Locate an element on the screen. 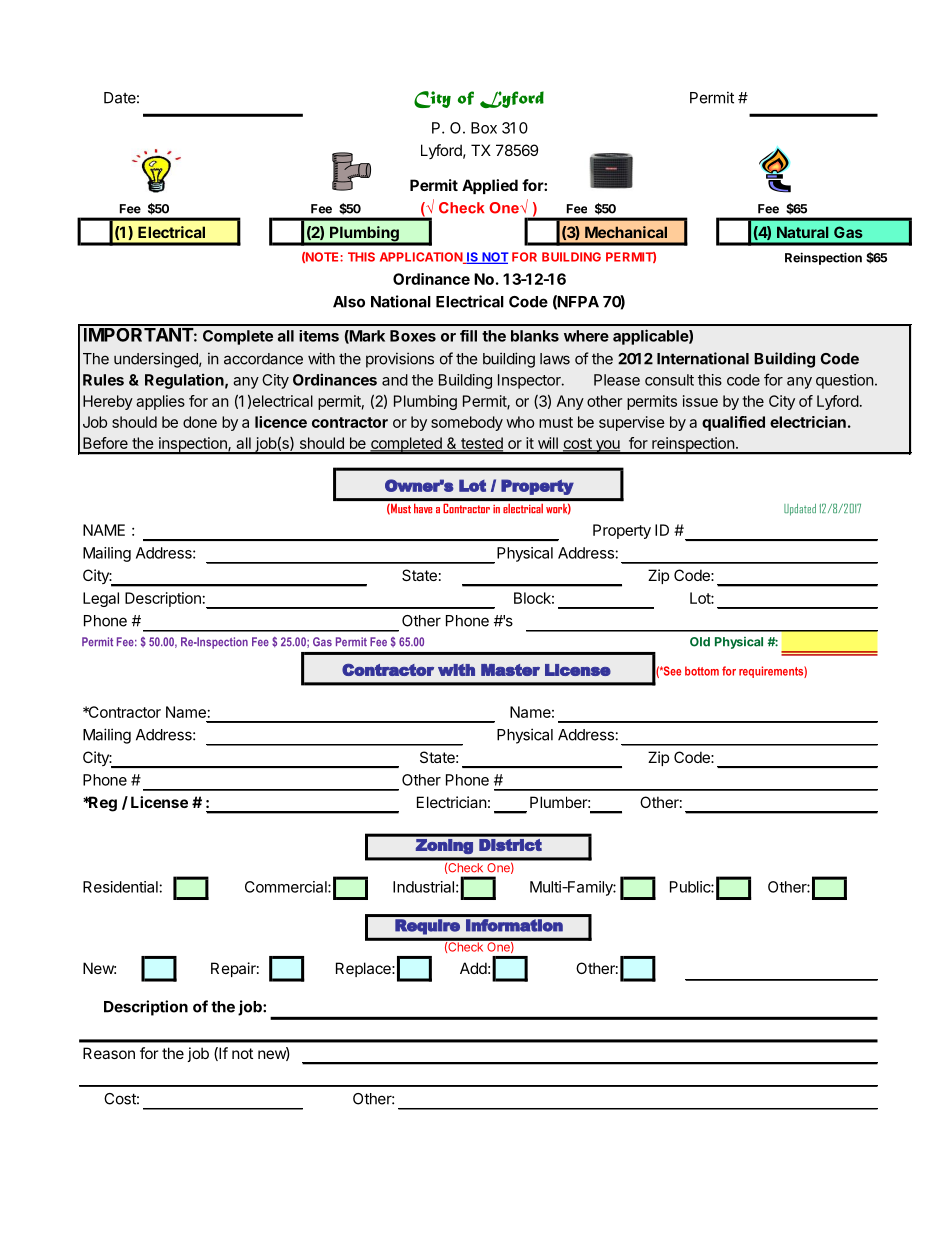  Reason is located at coordinates (109, 1053).
